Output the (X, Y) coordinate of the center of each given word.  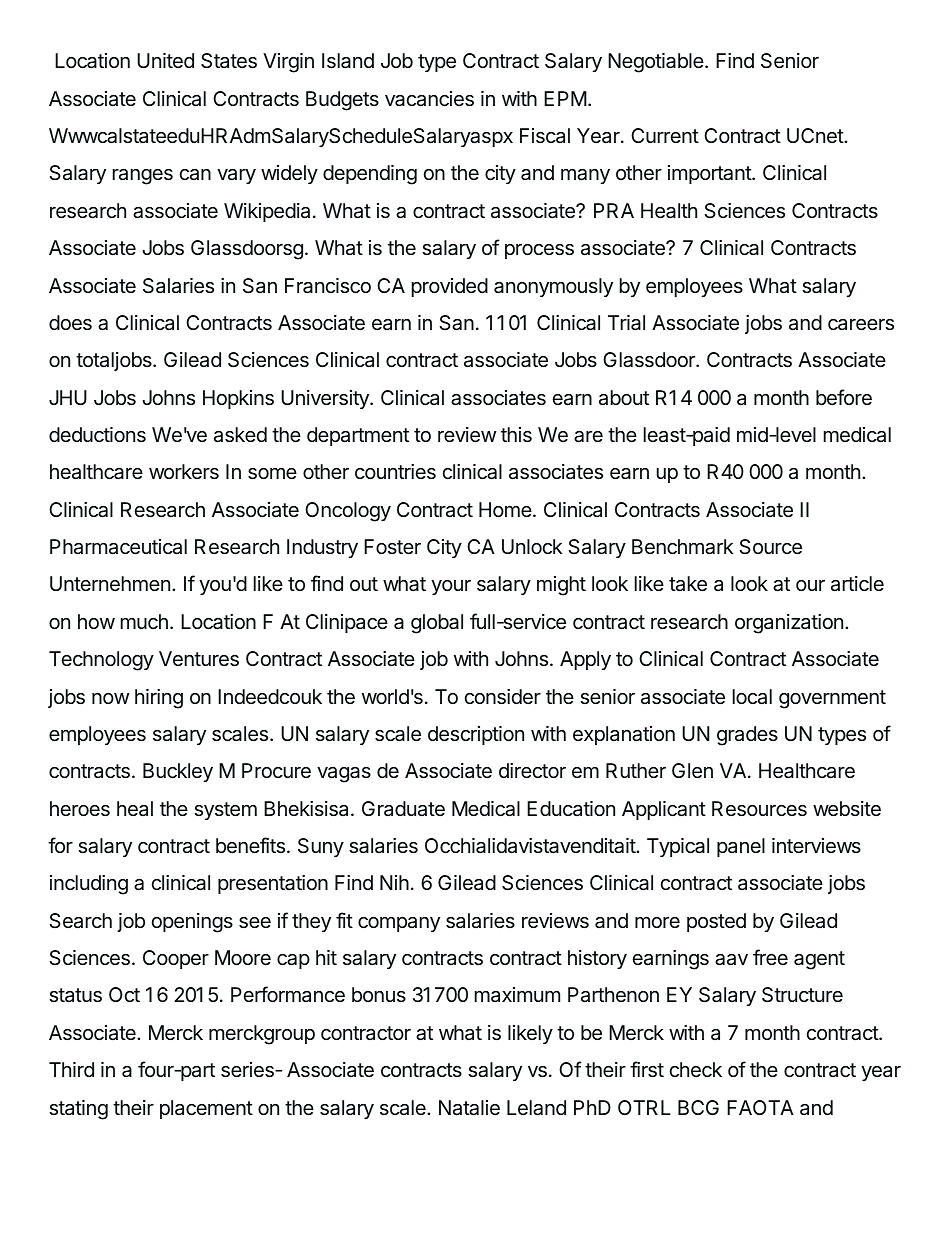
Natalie (469, 1108)
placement (206, 1109)
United (165, 60)
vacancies (429, 99)
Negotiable (656, 63)
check (696, 1069)
